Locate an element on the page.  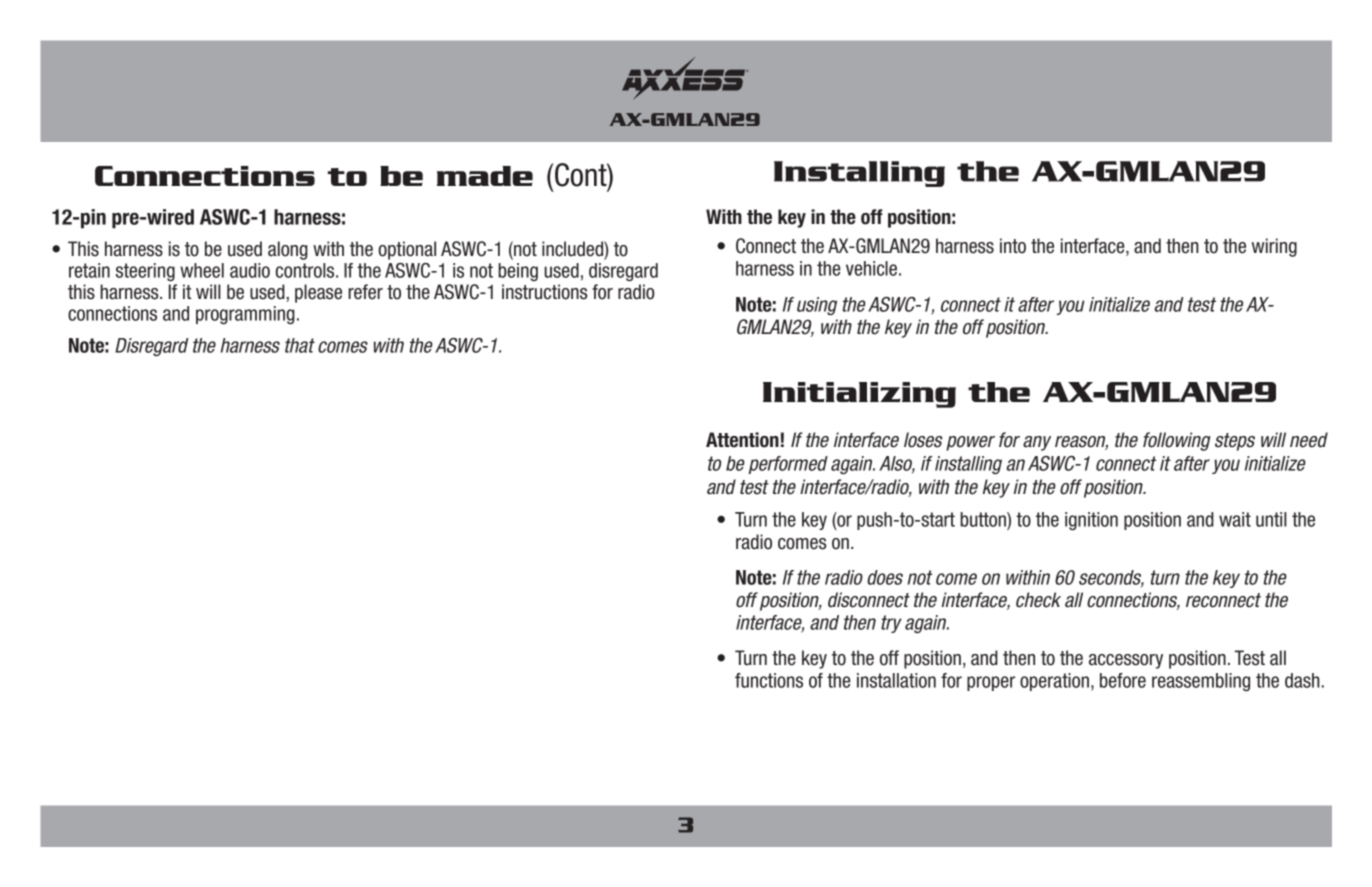
installation is located at coordinates (896, 680).
